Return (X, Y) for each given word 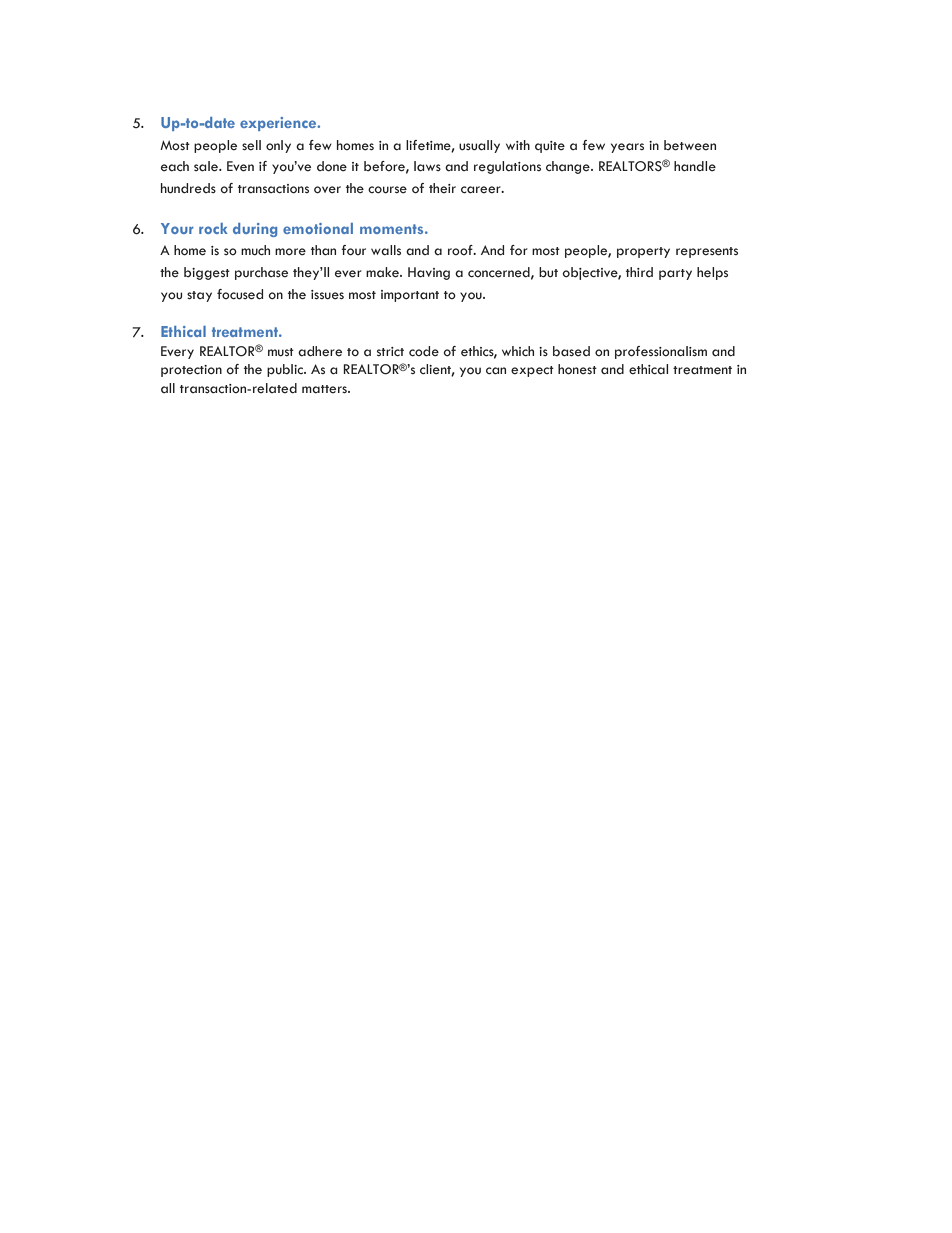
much (255, 250)
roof (461, 250)
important (410, 296)
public (286, 370)
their (442, 188)
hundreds (188, 188)
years (627, 148)
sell (251, 145)
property (643, 252)
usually (479, 146)
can (496, 371)
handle (695, 166)
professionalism (661, 352)
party (675, 274)
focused (240, 294)
